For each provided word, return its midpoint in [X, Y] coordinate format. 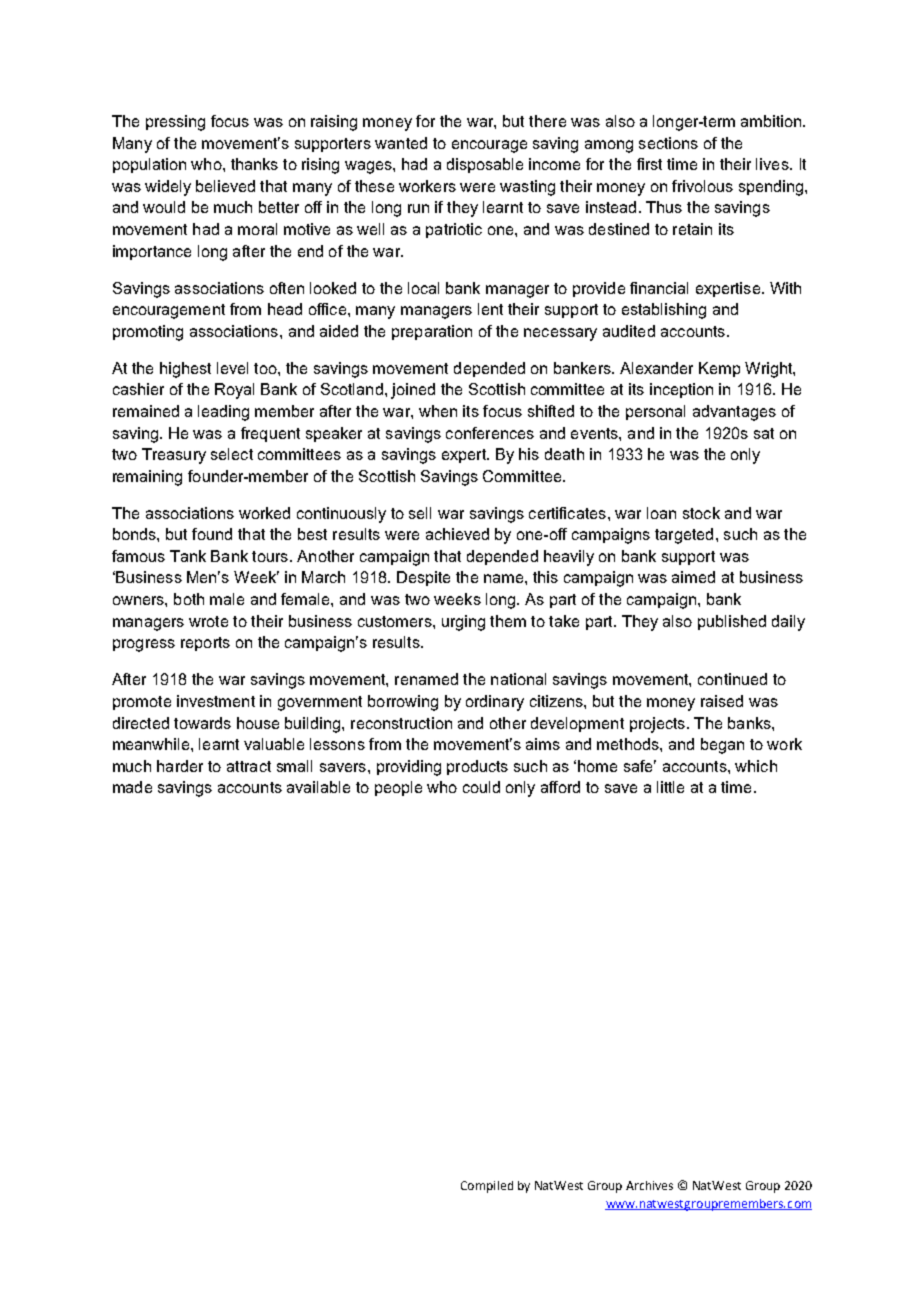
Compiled [487, 1187]
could [481, 787]
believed [225, 186]
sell [420, 513]
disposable [485, 165]
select [232, 454]
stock [701, 513]
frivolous [702, 186]
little [670, 787]
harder [180, 766]
